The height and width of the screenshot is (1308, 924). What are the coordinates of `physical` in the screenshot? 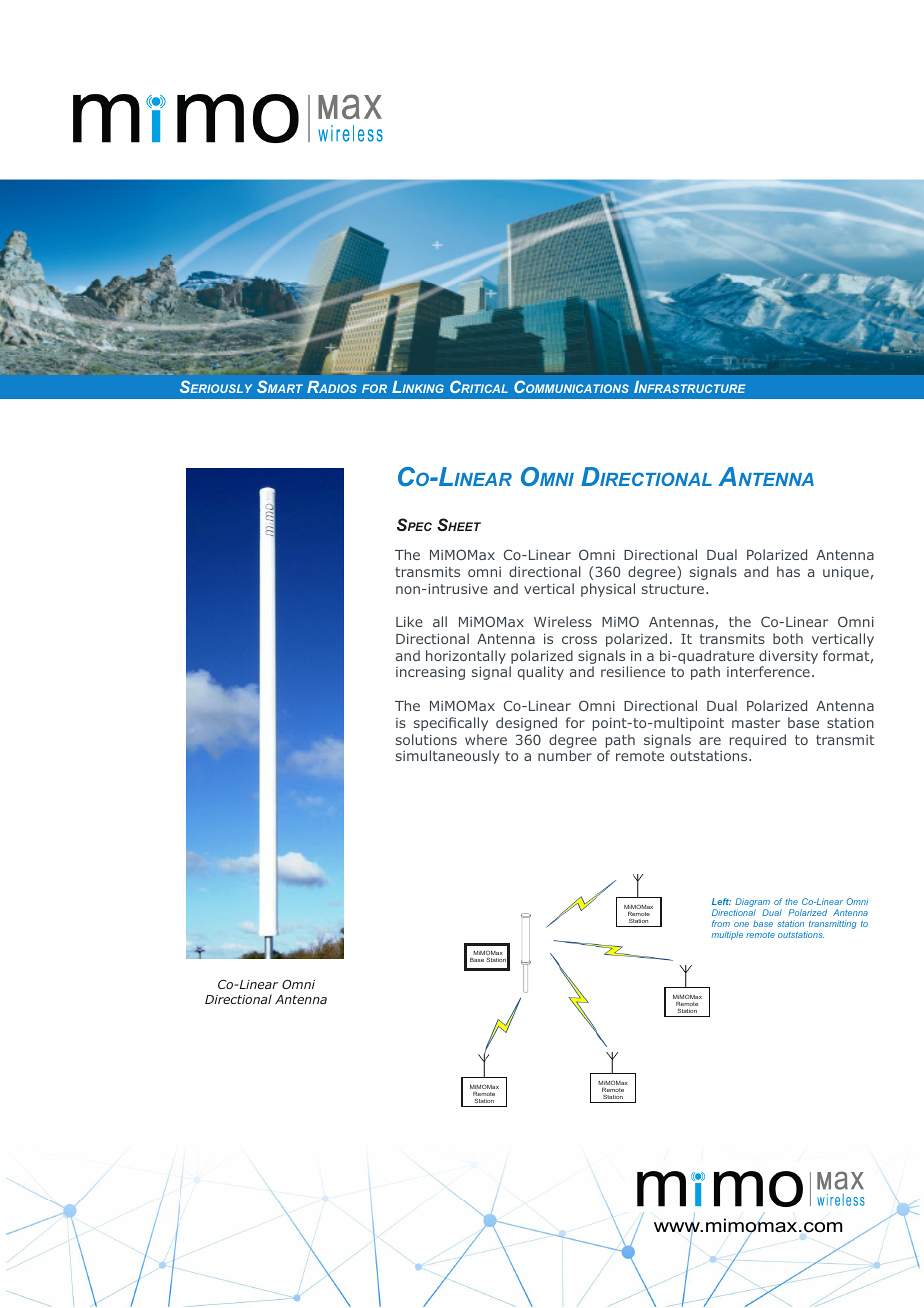 It's located at (608, 590).
